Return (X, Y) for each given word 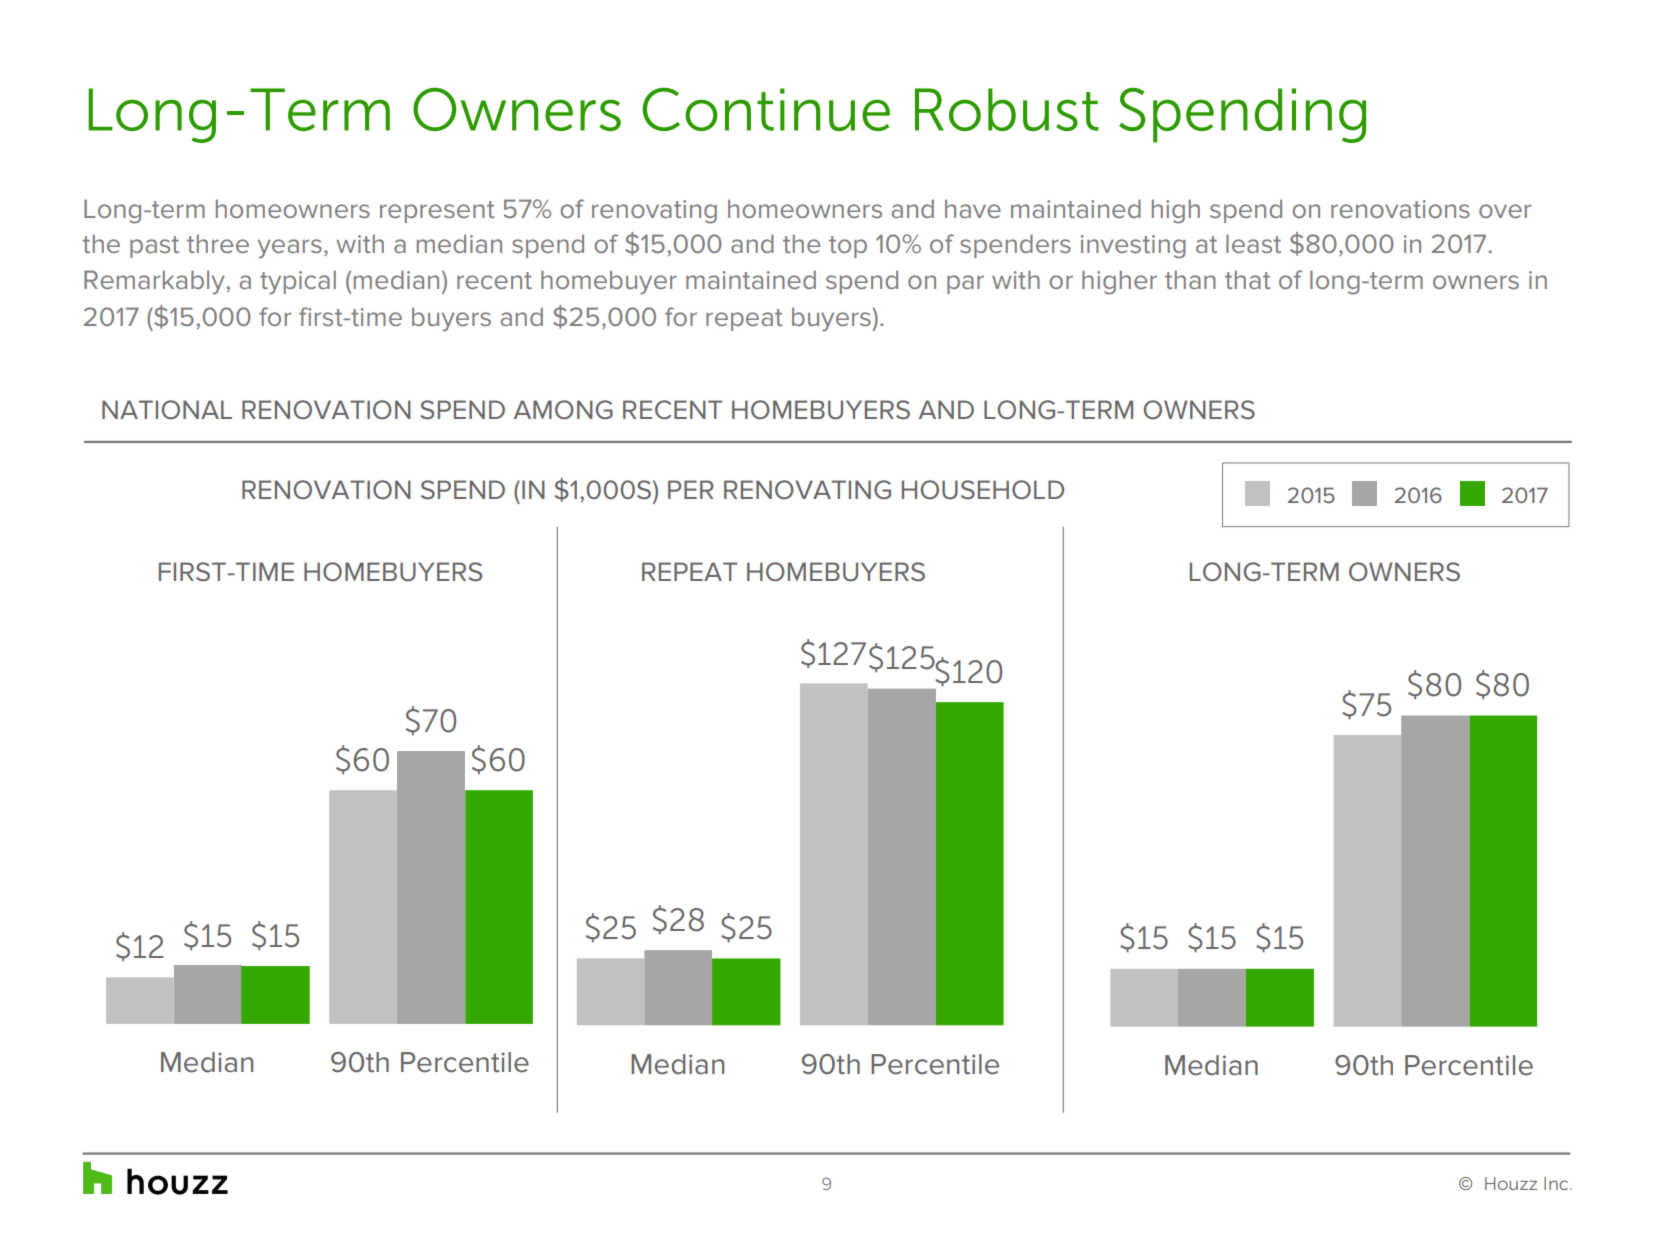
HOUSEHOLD (983, 490)
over (1505, 211)
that (1248, 279)
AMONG (563, 410)
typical (298, 282)
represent (437, 212)
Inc (1557, 1183)
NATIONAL (167, 410)
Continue (766, 109)
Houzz (1511, 1183)
